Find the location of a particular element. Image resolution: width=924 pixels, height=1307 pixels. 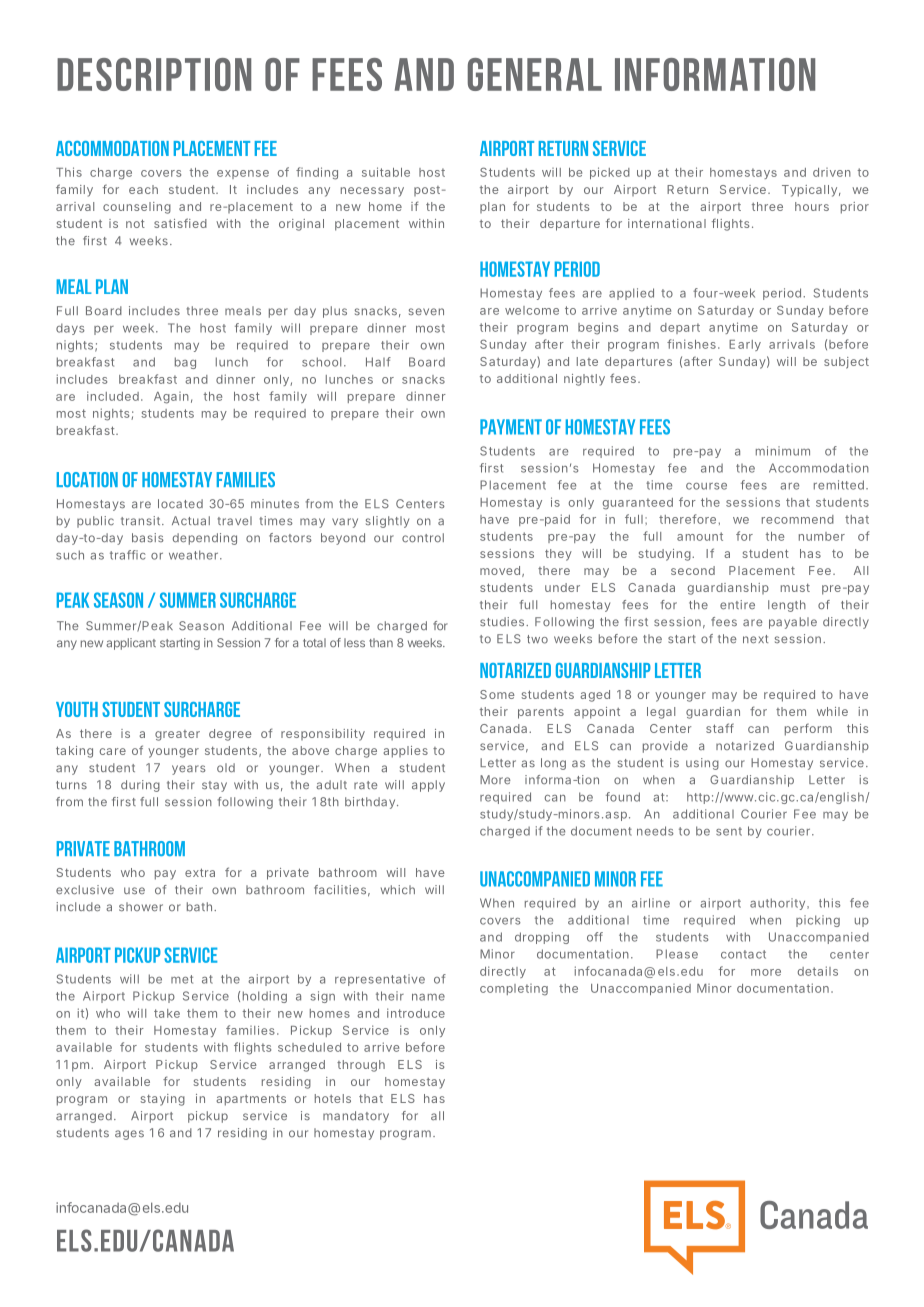

authority is located at coordinates (777, 904).
